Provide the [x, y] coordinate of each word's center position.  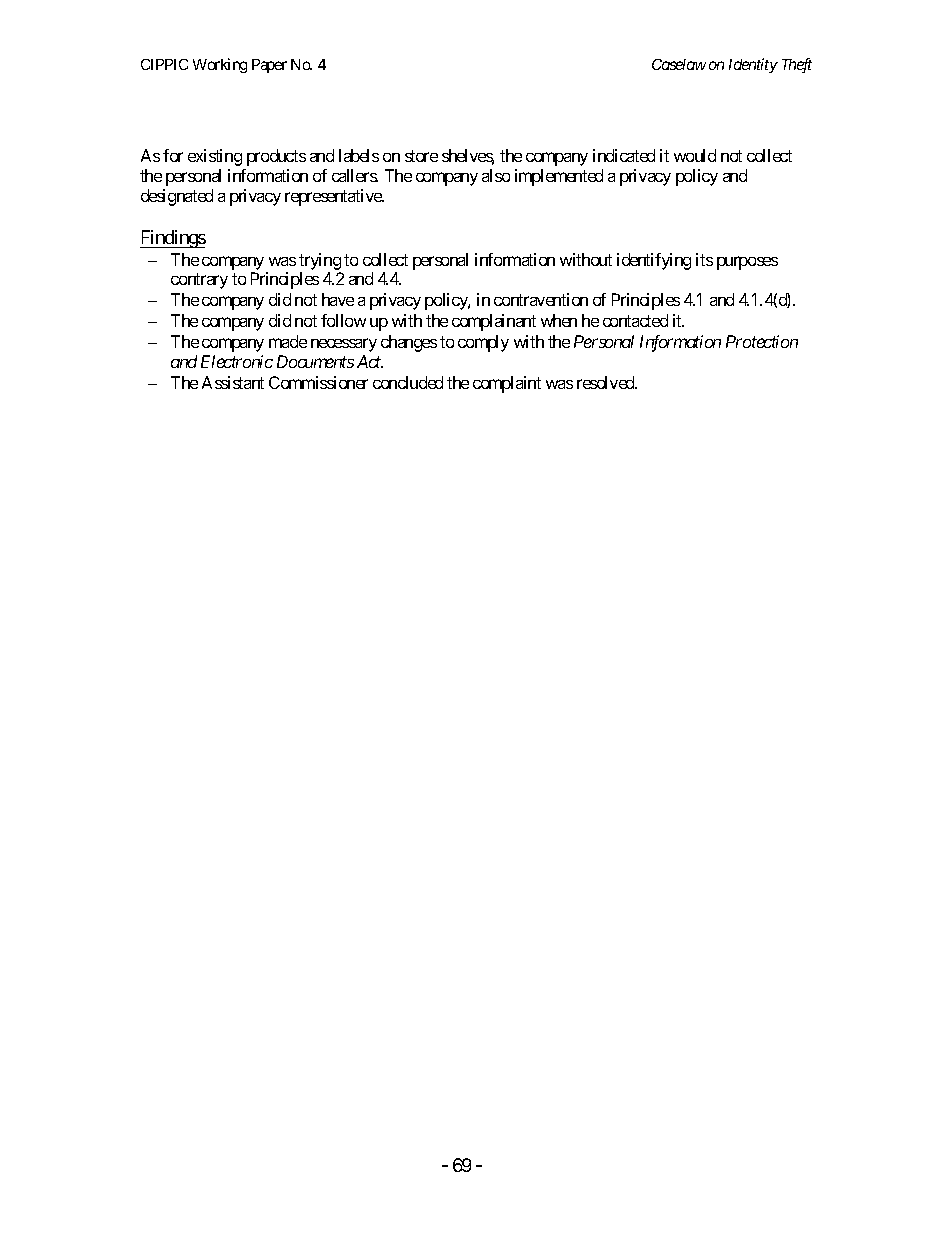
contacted [635, 320]
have [338, 299]
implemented [559, 177]
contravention [541, 299]
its [704, 259]
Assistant [233, 382]
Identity [753, 65]
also [496, 175]
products [276, 157]
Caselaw [679, 64]
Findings [173, 239]
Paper [269, 66]
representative [334, 197]
